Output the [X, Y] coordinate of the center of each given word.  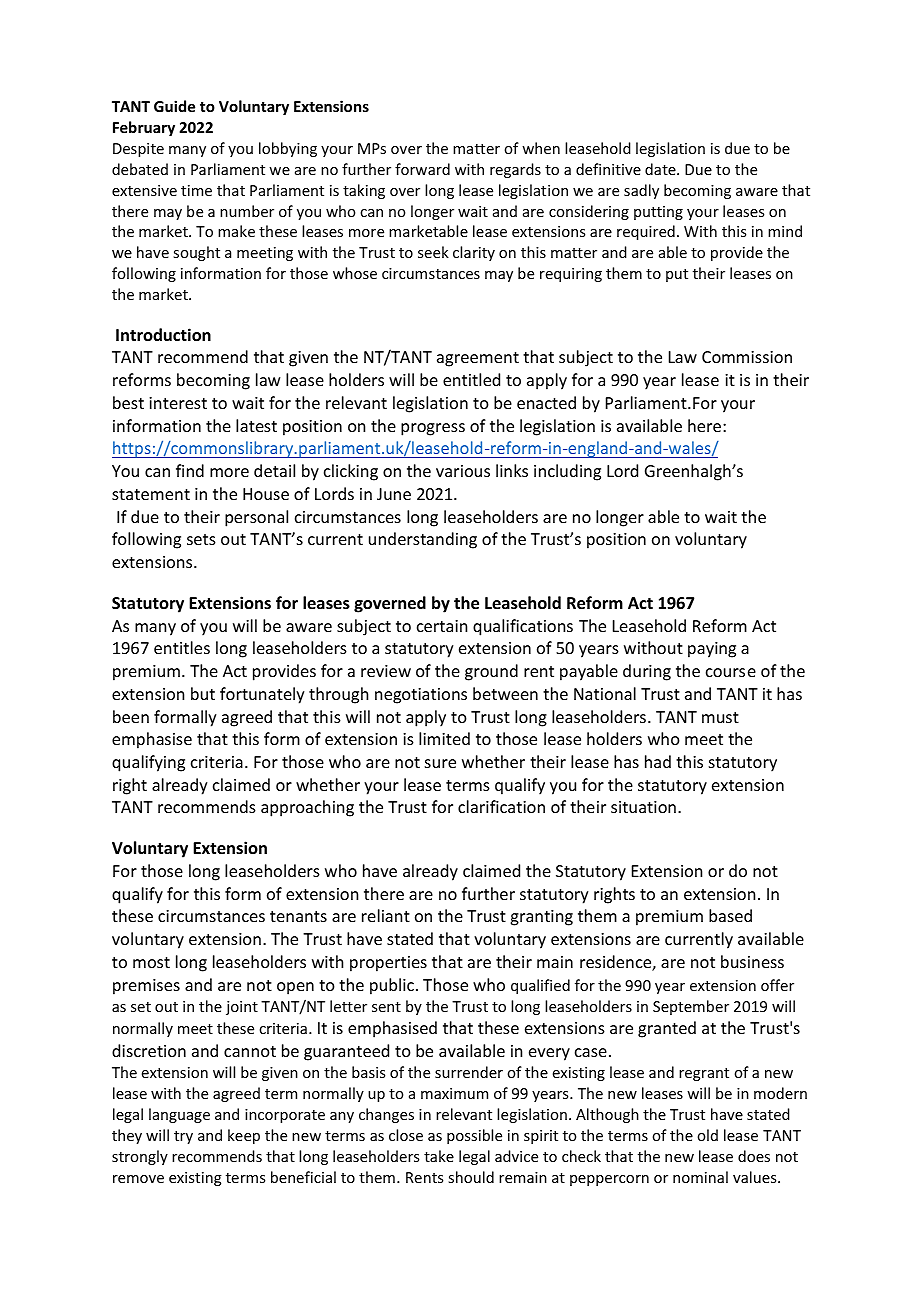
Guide [174, 106]
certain [442, 626]
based [730, 915]
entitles [182, 647]
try [183, 1137]
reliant [386, 915]
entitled [471, 379]
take [439, 1156]
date [661, 169]
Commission [747, 357]
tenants [298, 916]
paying [712, 650]
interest [178, 403]
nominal [700, 1177]
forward [422, 169]
